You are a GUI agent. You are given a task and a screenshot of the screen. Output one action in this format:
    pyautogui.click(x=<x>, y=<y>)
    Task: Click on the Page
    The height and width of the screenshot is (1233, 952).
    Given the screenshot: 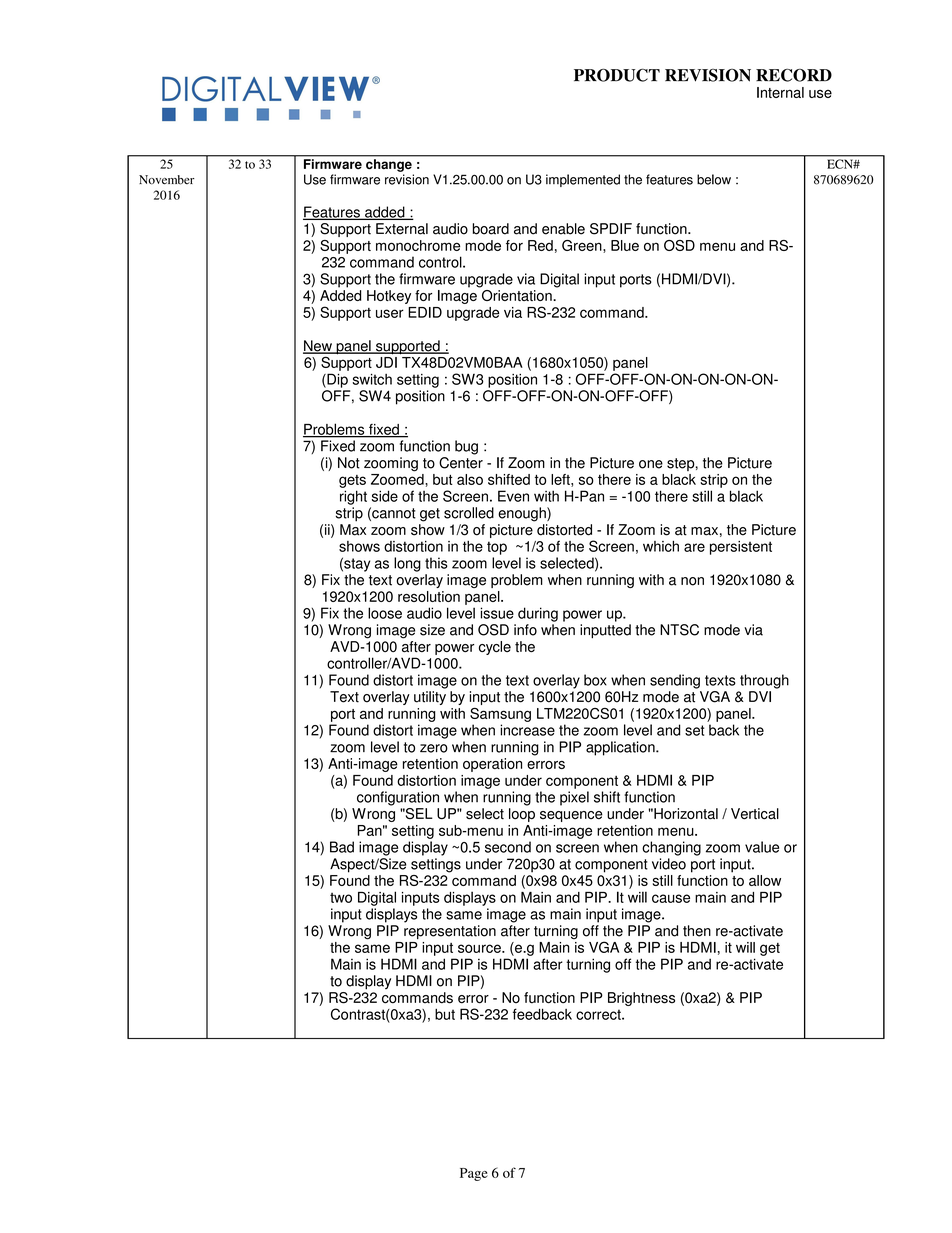 What is the action you would take?
    pyautogui.click(x=474, y=1174)
